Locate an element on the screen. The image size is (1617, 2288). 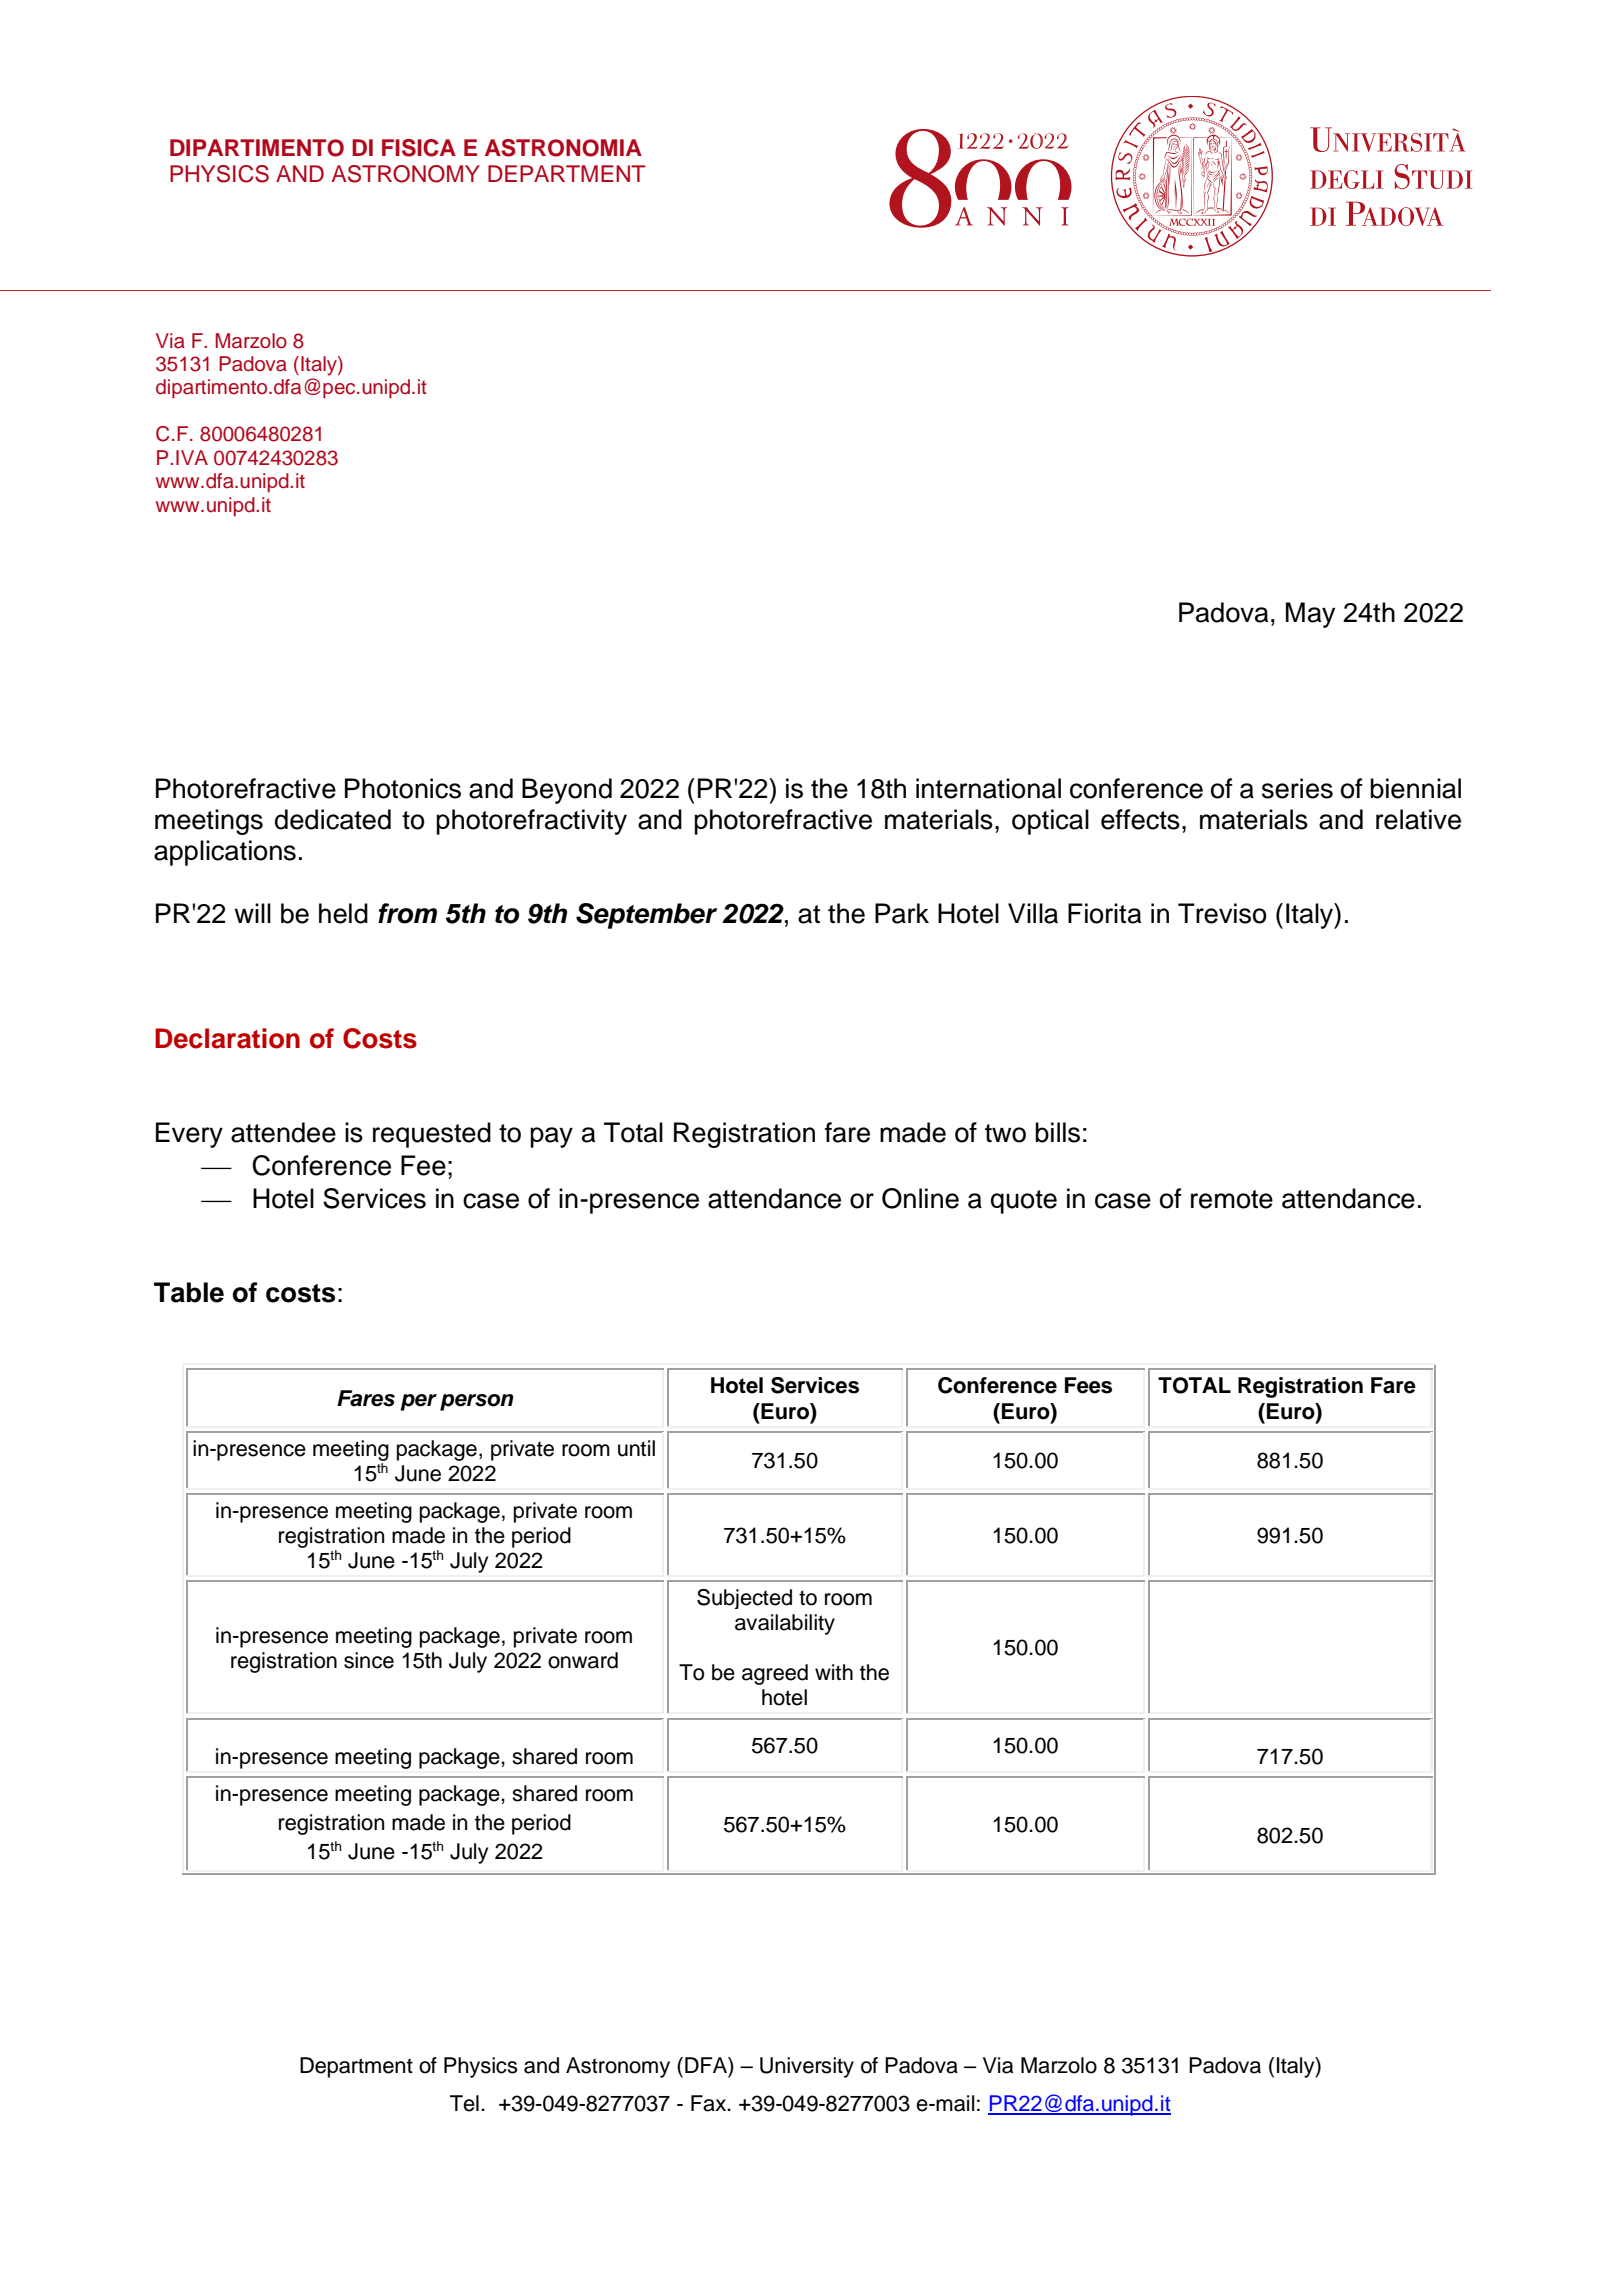
University is located at coordinates (807, 2067).
